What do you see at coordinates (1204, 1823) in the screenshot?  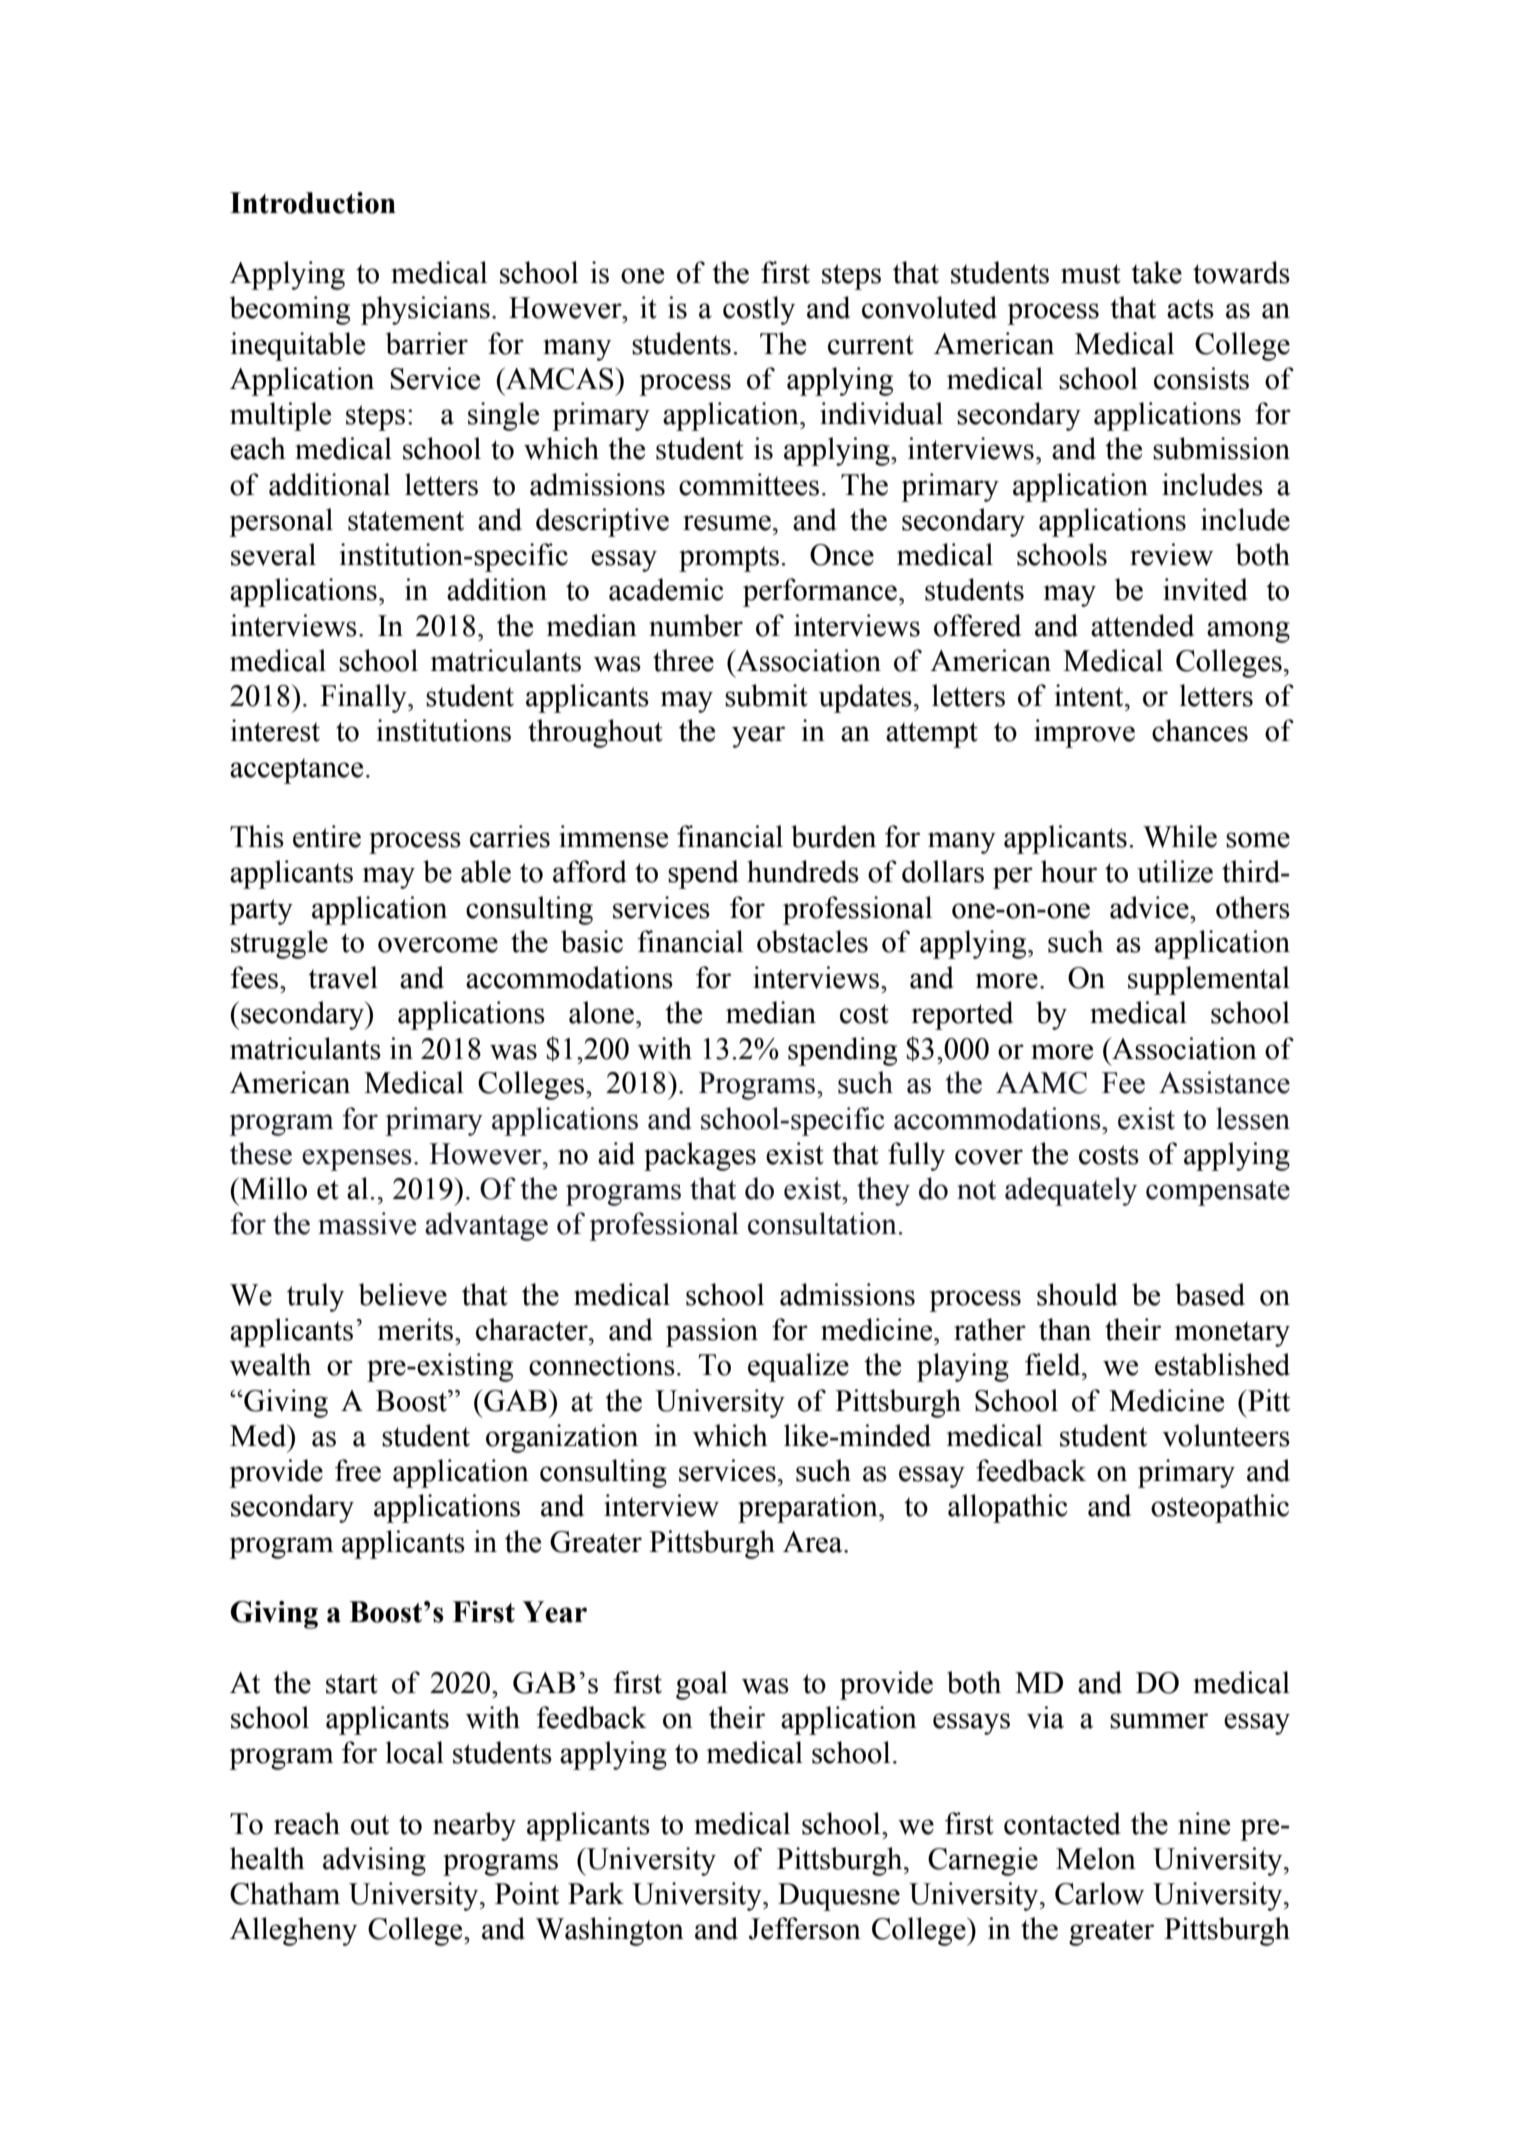 I see `nine` at bounding box center [1204, 1823].
